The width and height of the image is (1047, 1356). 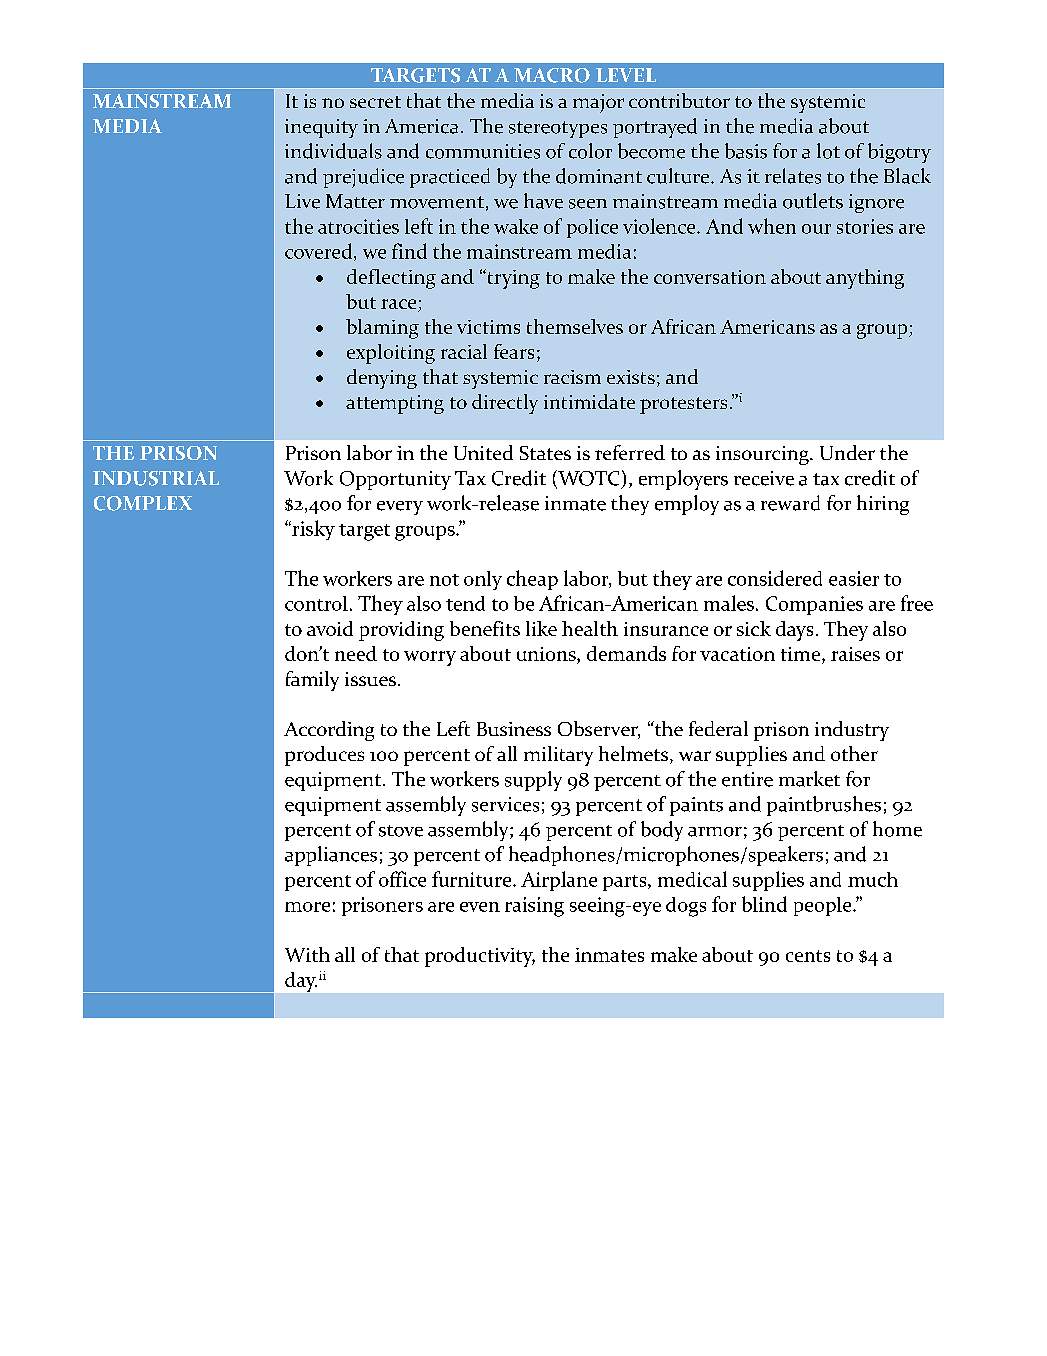 What do you see at coordinates (790, 503) in the image?
I see `reward` at bounding box center [790, 503].
